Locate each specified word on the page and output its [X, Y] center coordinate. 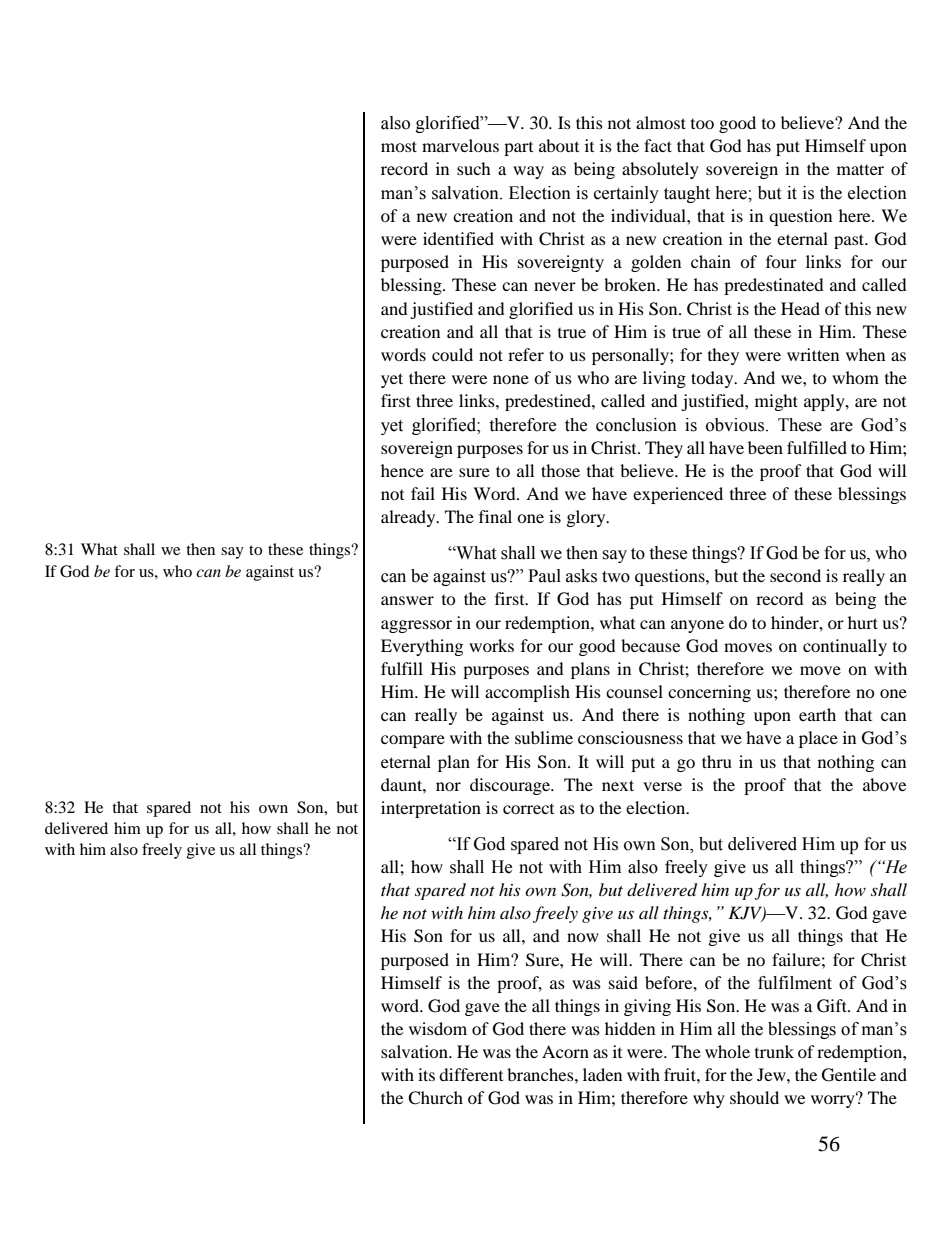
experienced [678, 495]
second [795, 575]
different [471, 1074]
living [664, 379]
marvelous [460, 145]
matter [860, 169]
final [495, 516]
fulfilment [795, 983]
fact [658, 145]
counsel [634, 691]
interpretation [431, 809]
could [452, 354]
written [813, 354]
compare [413, 741]
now [583, 937]
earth [817, 714]
